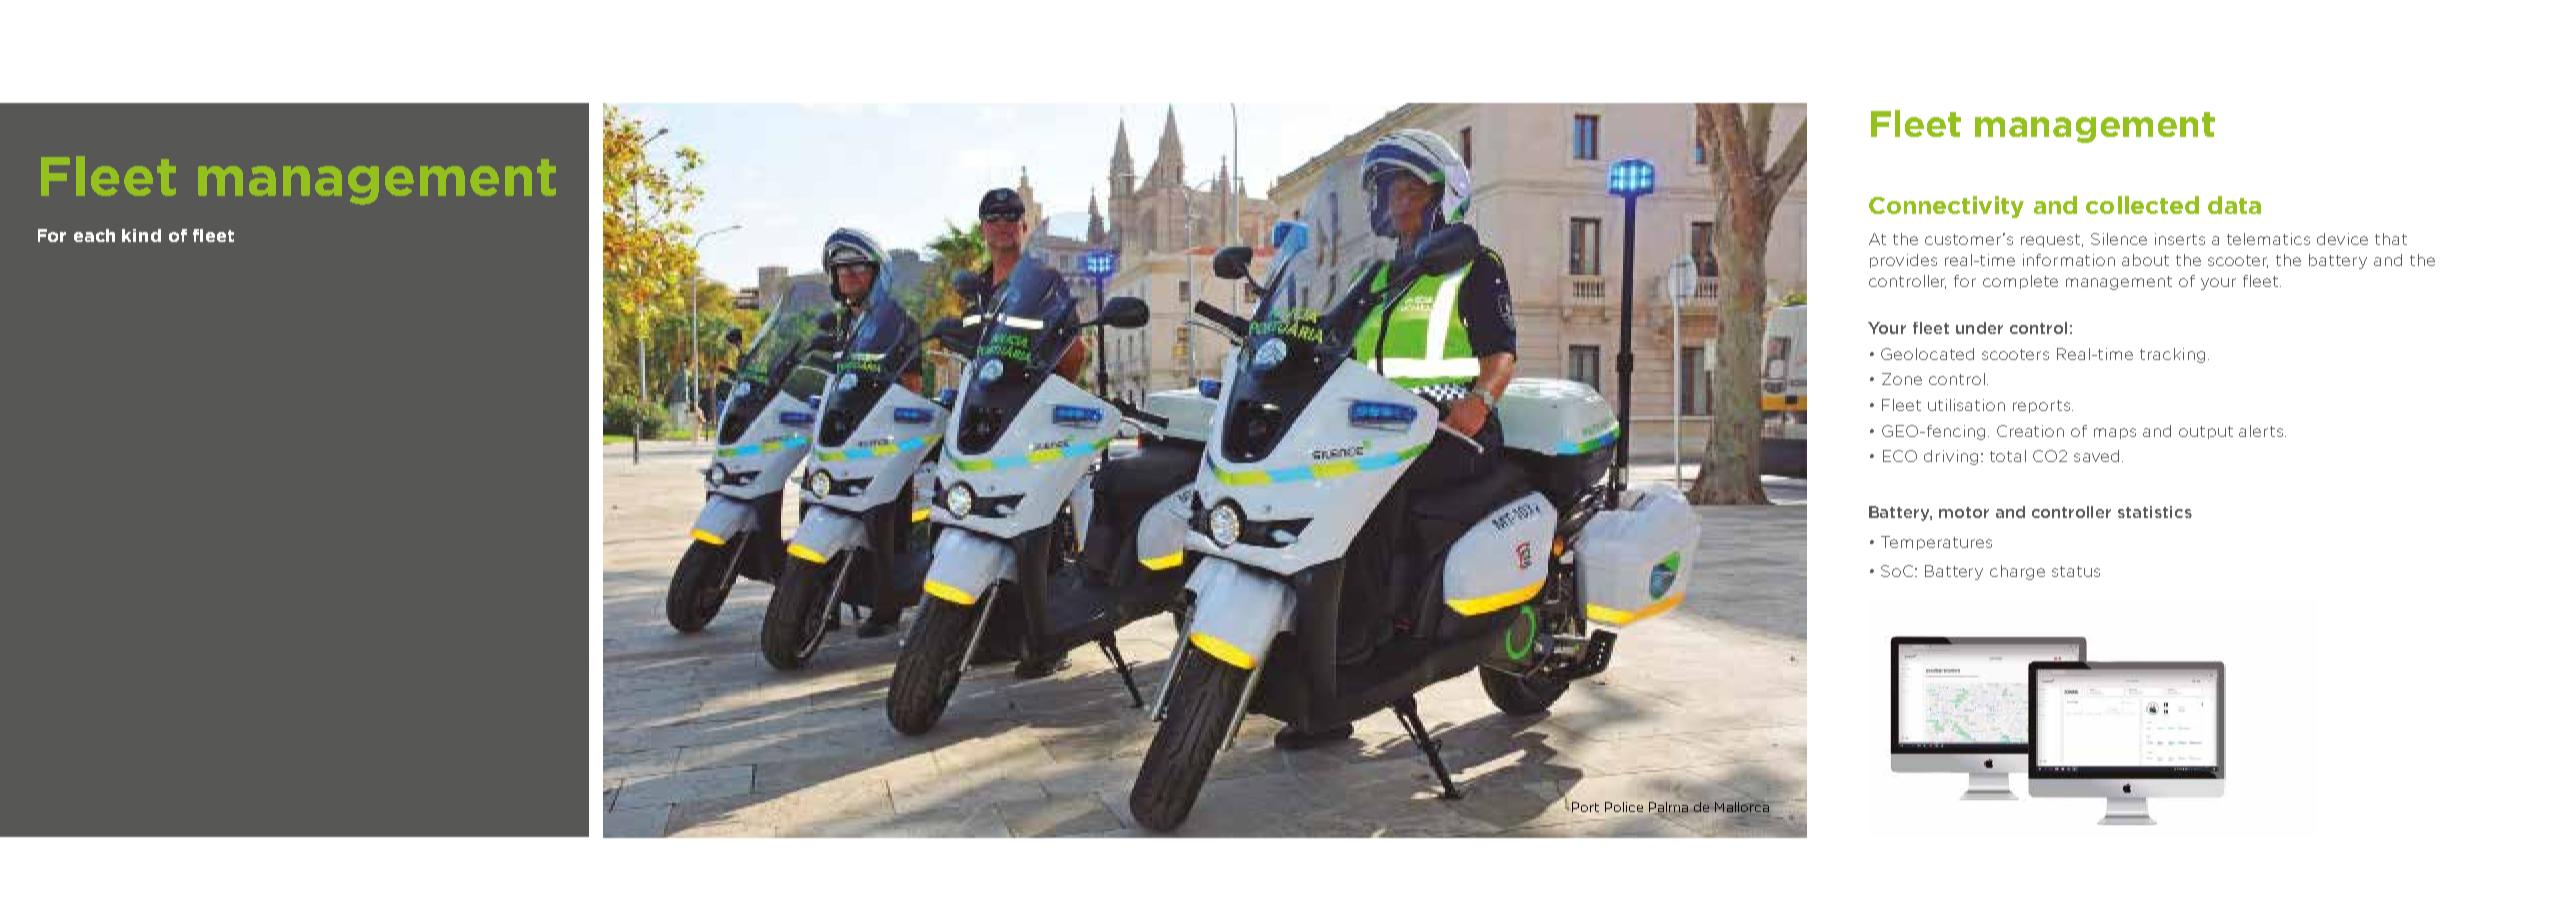 The height and width of the page is (905, 2560). I want to click on ECO, so click(1900, 456).
